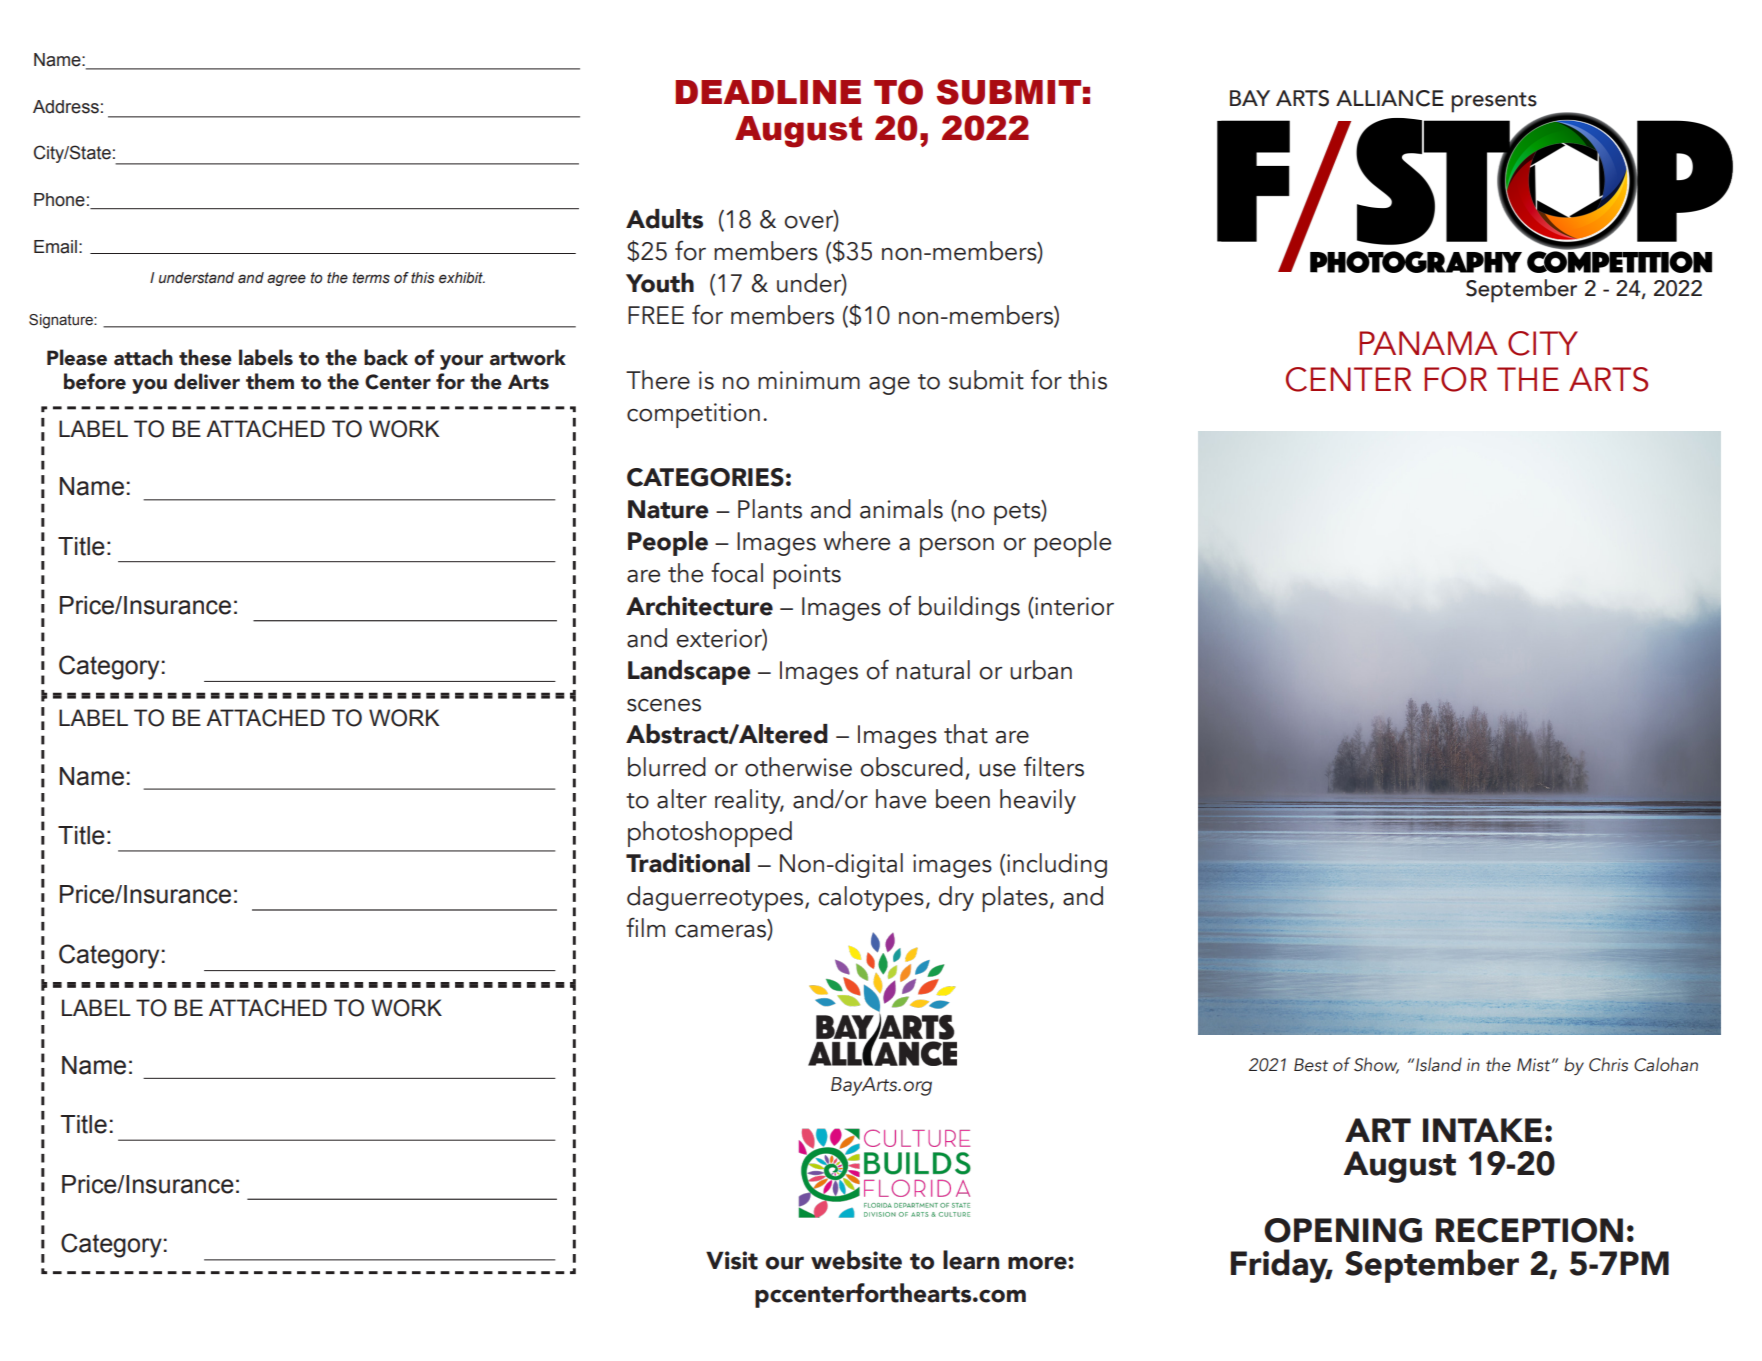  Describe the element at coordinates (809, 380) in the screenshot. I see `minimum` at that location.
